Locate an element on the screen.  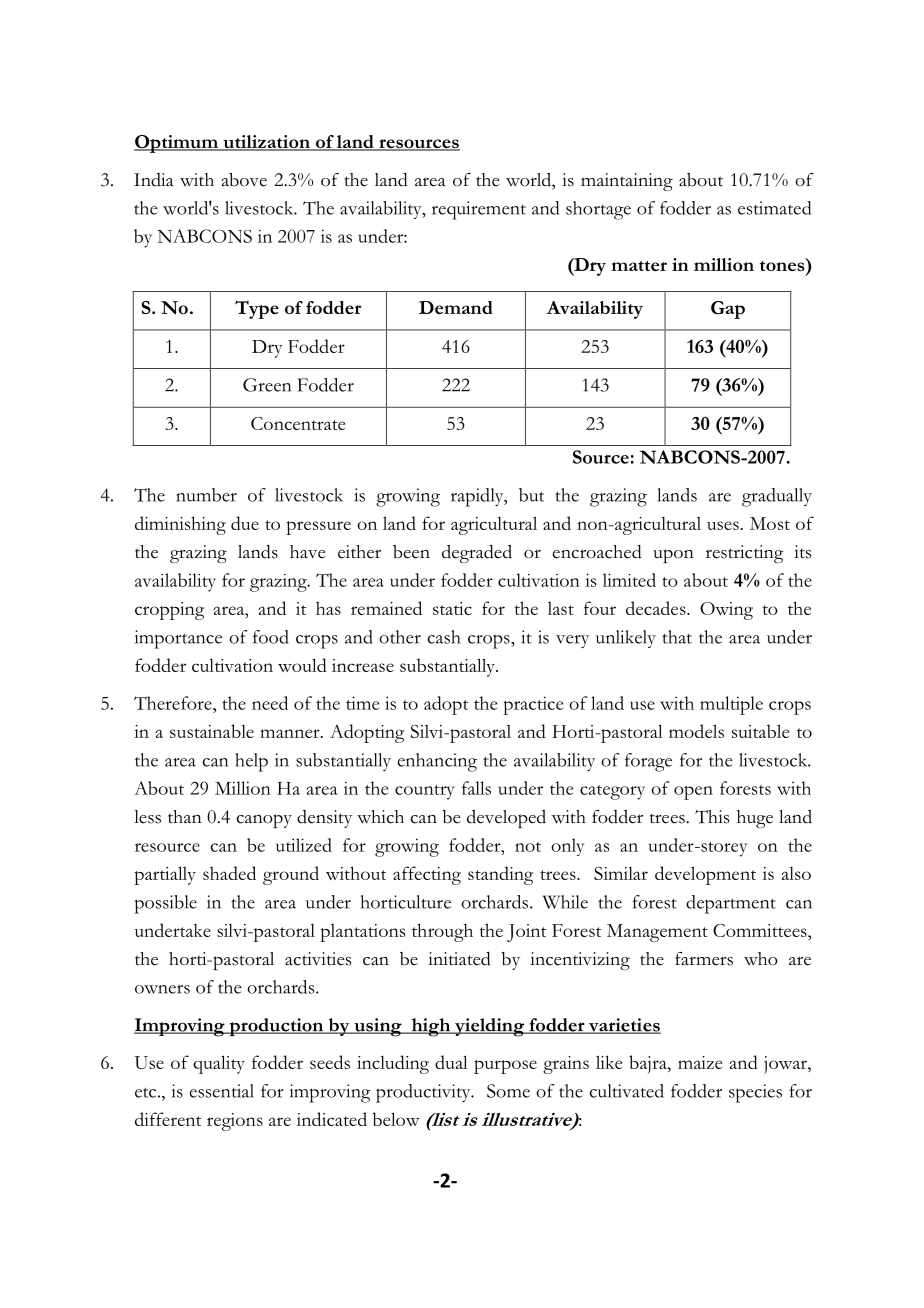
standing is located at coordinates (500, 875).
